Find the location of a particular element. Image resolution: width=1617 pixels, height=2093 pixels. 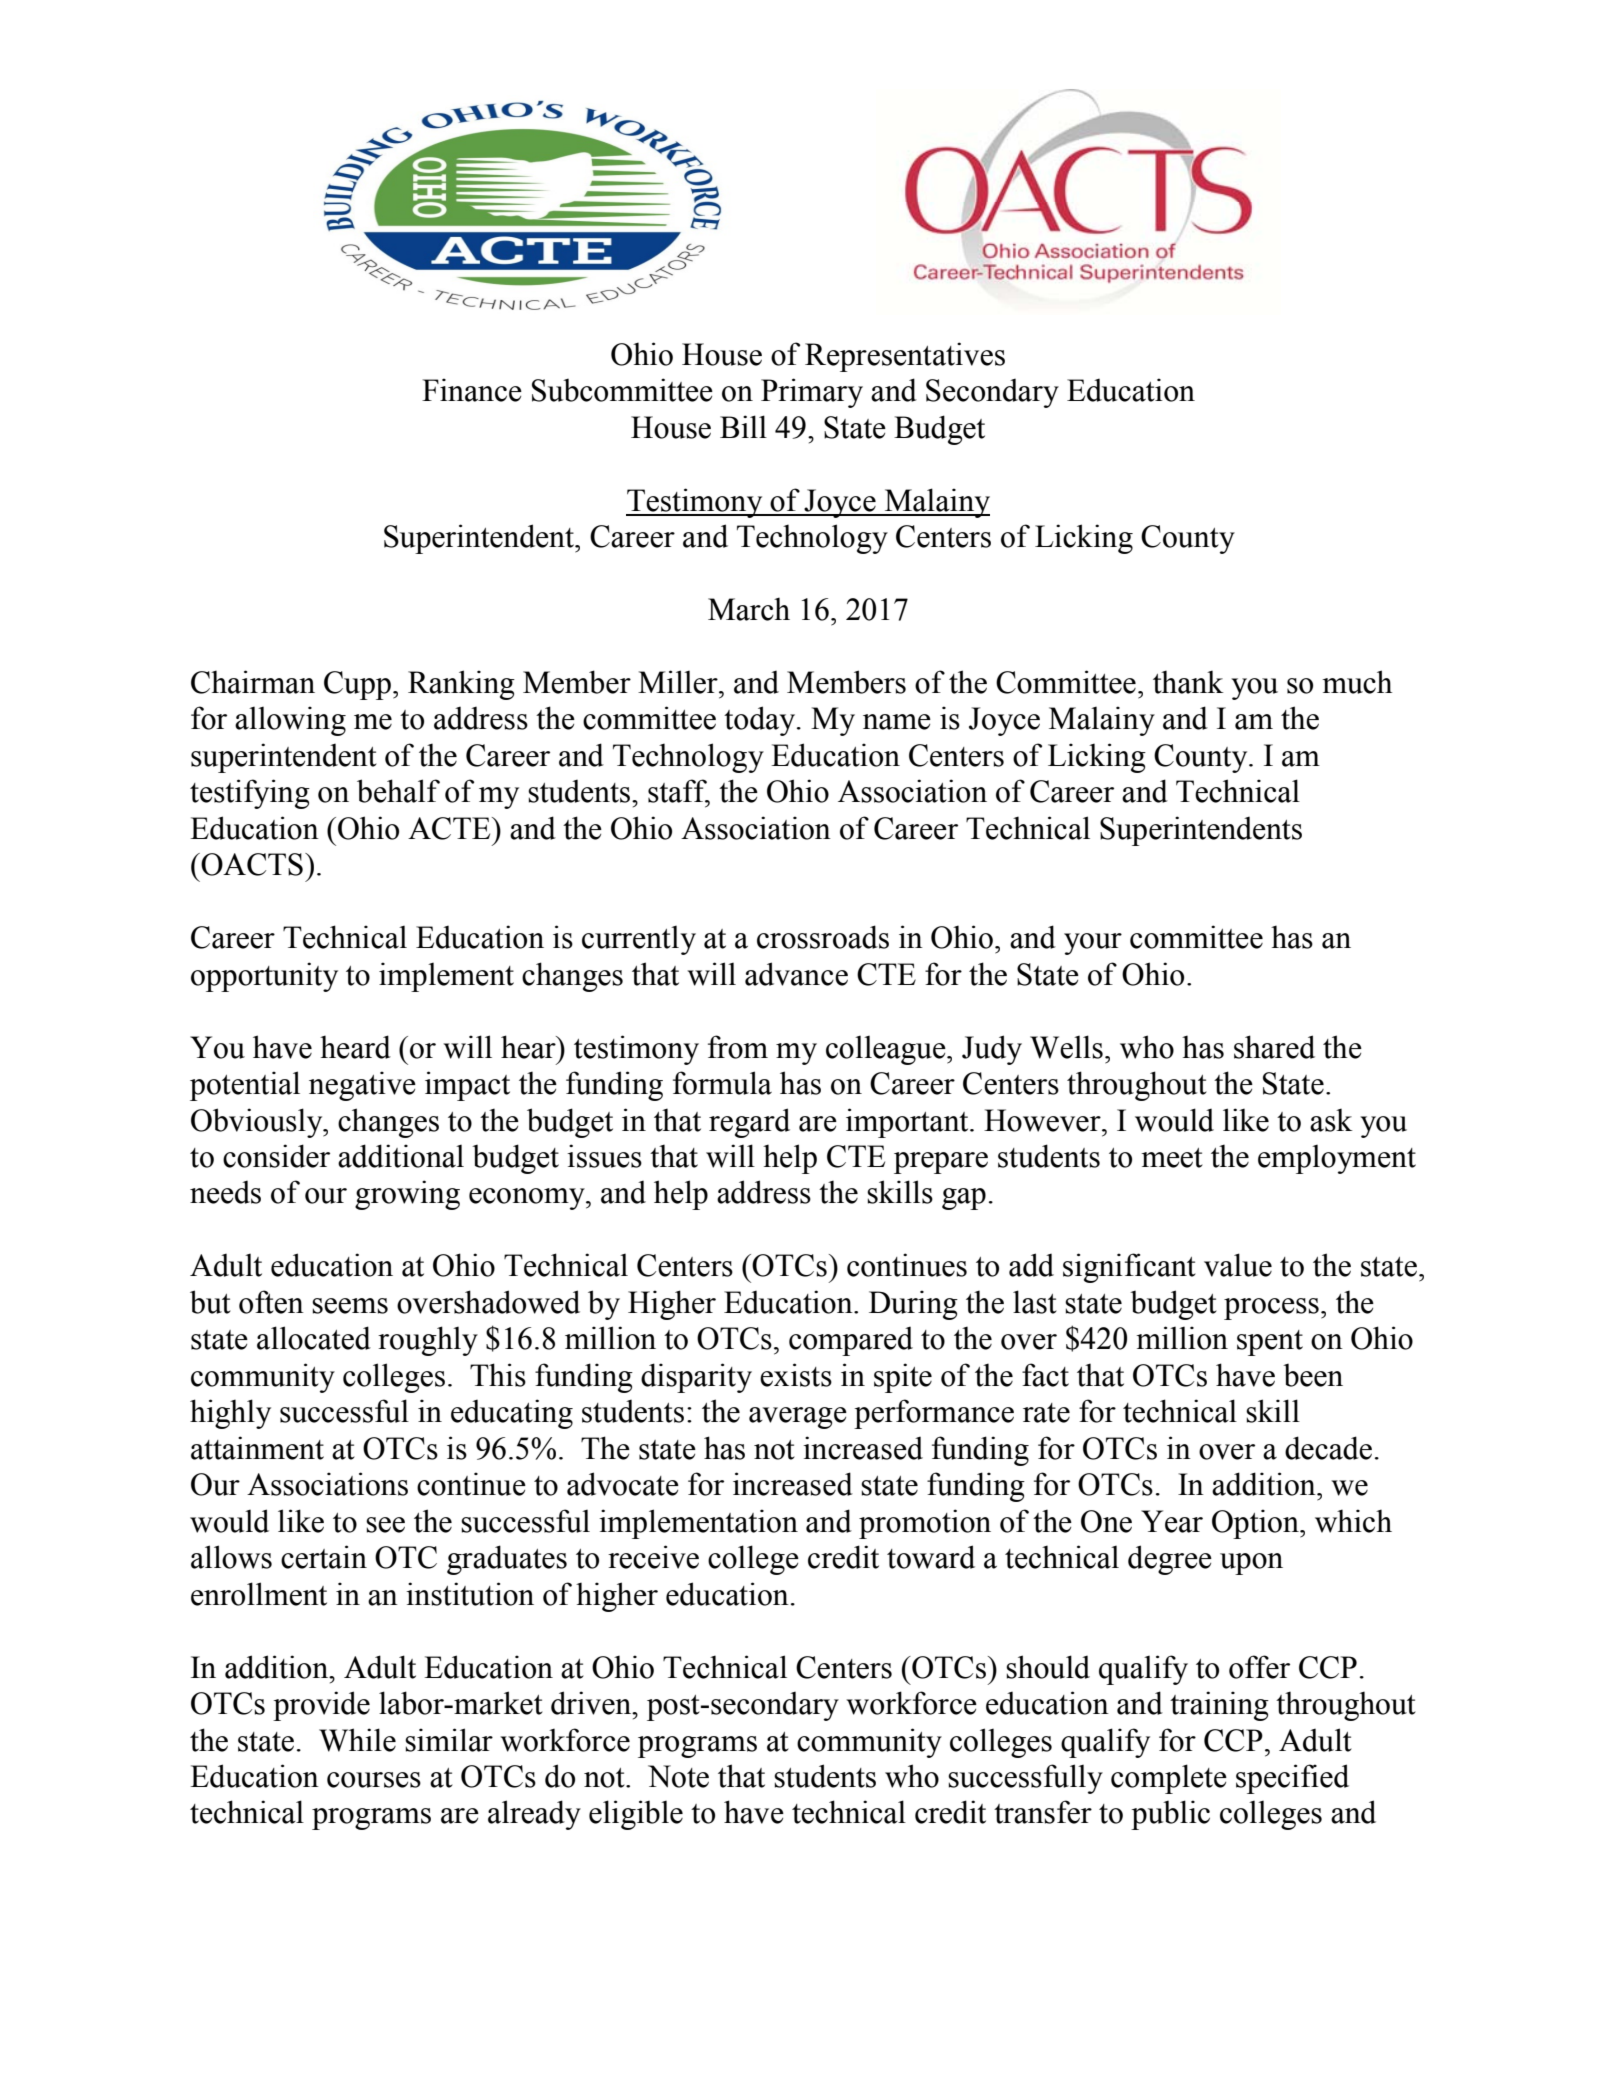

Finance is located at coordinates (472, 390).
